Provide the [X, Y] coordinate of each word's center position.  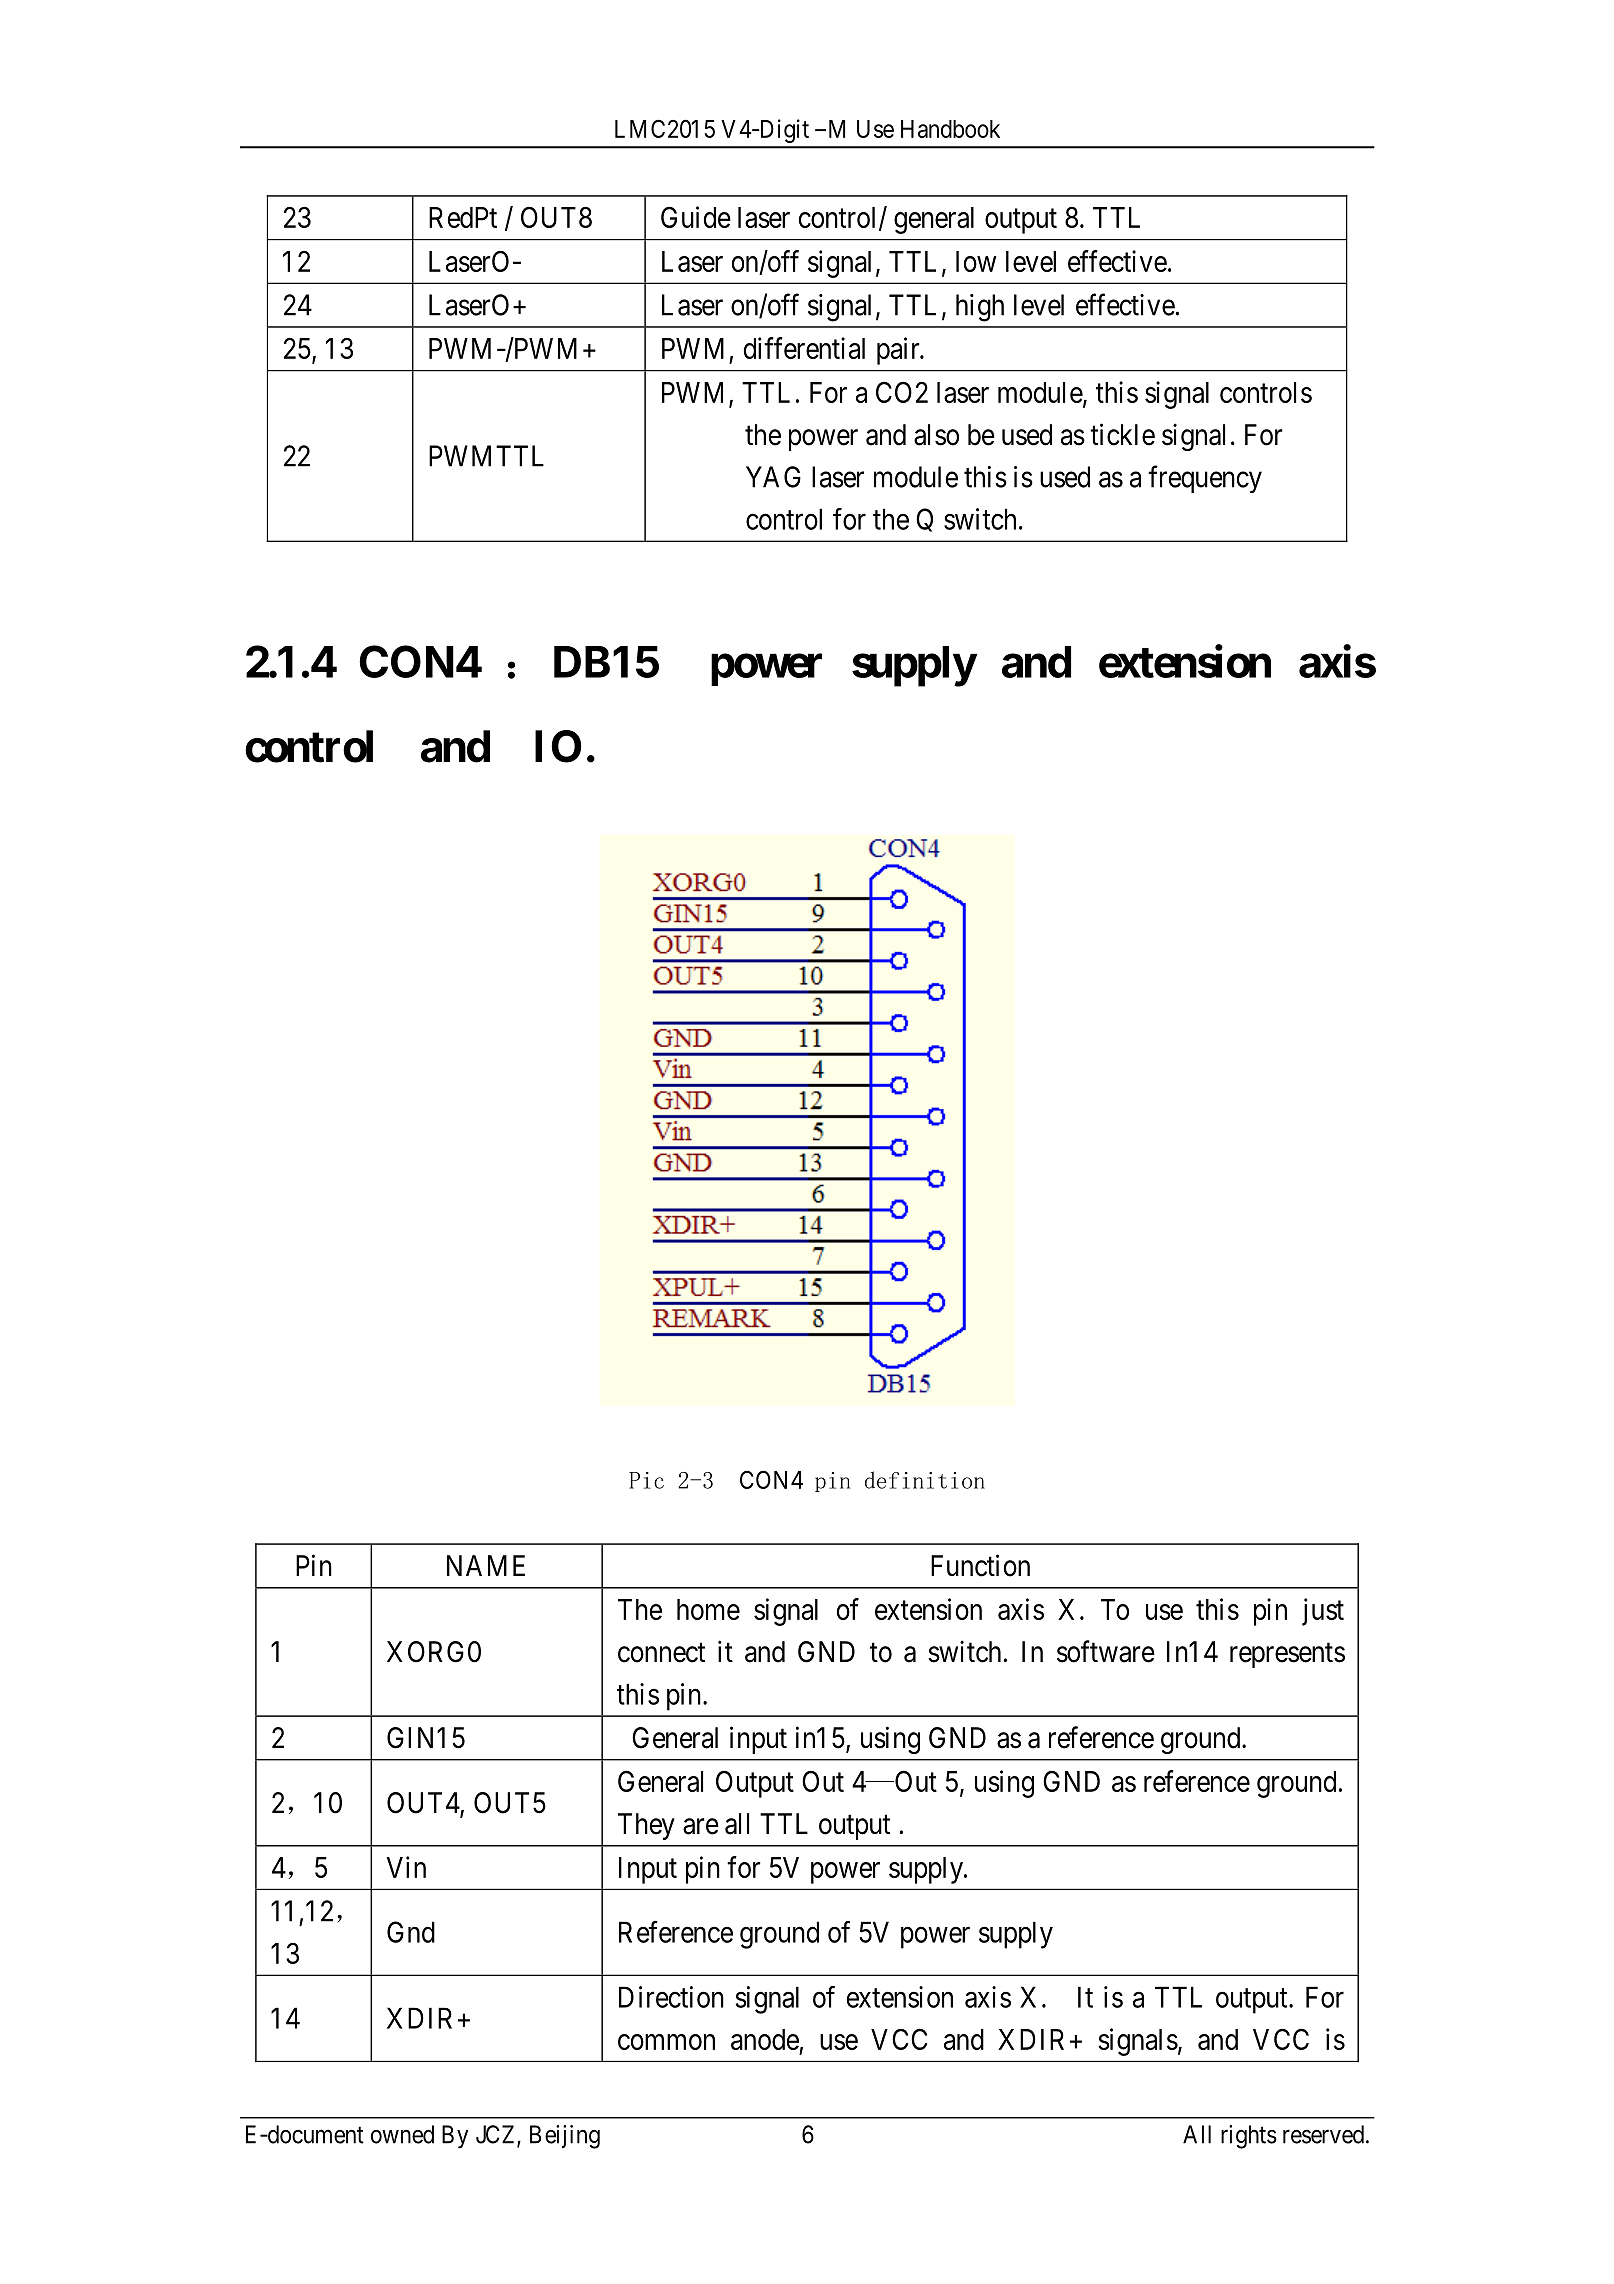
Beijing [565, 2137]
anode [765, 2039]
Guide [696, 217]
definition [925, 1480]
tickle [1122, 434]
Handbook [950, 129]
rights [1249, 2137]
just [1323, 1612]
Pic [646, 1480]
